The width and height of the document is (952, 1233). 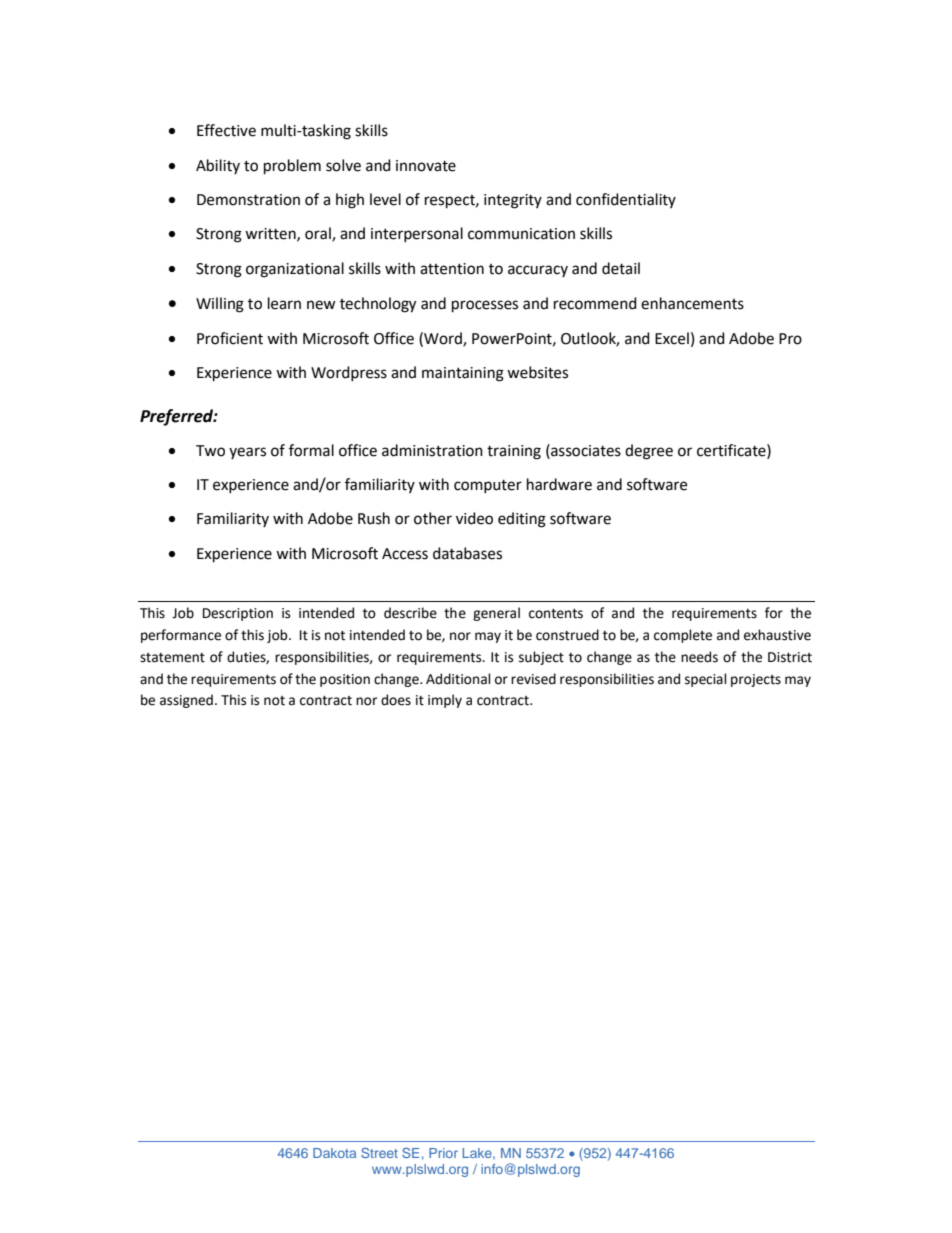 I want to click on needs, so click(x=699, y=657).
